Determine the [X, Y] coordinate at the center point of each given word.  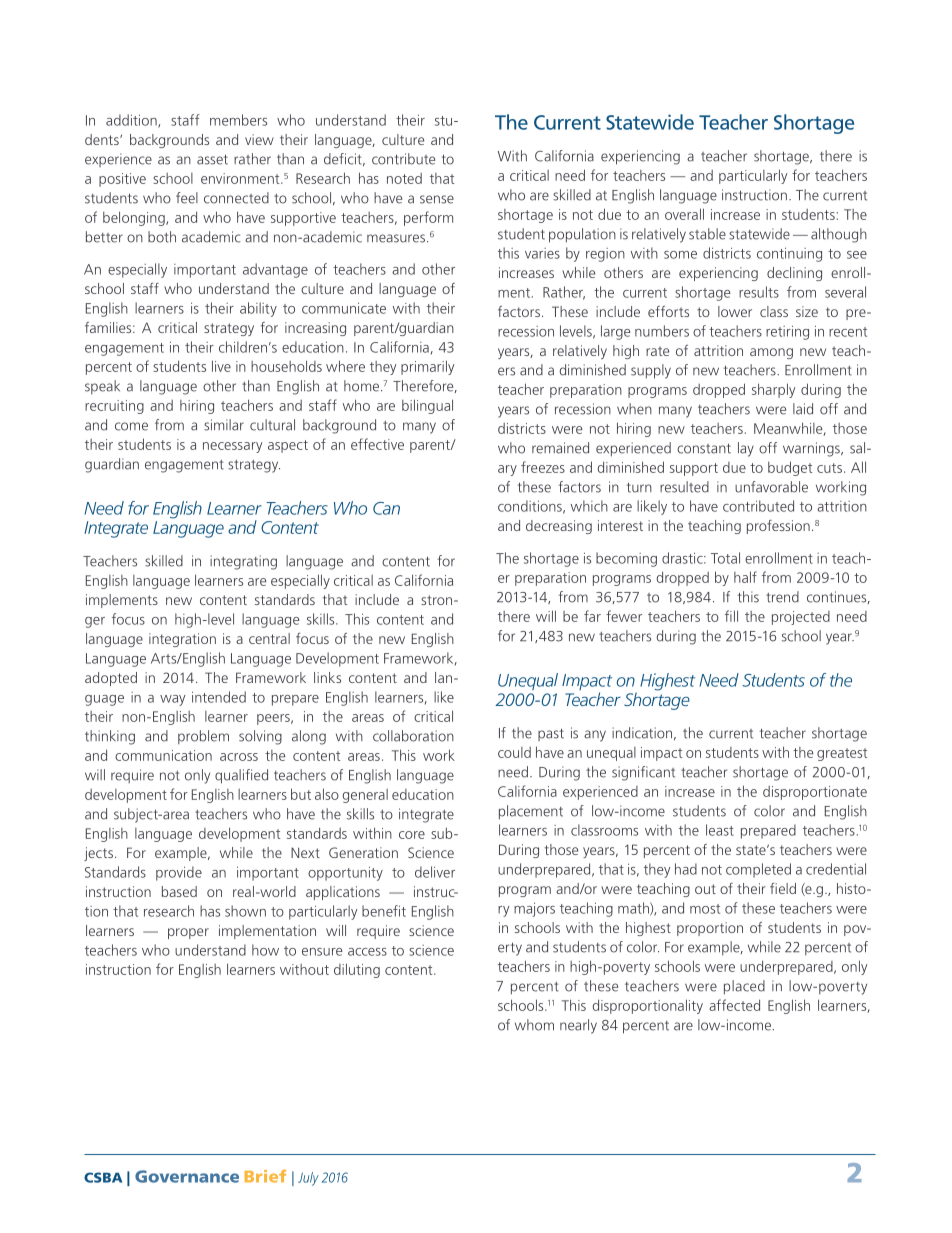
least [720, 830]
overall [684, 214]
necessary [232, 447]
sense [437, 199]
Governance [187, 1176]
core [412, 835]
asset [212, 160]
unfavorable [771, 487]
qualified [241, 776]
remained [560, 448]
